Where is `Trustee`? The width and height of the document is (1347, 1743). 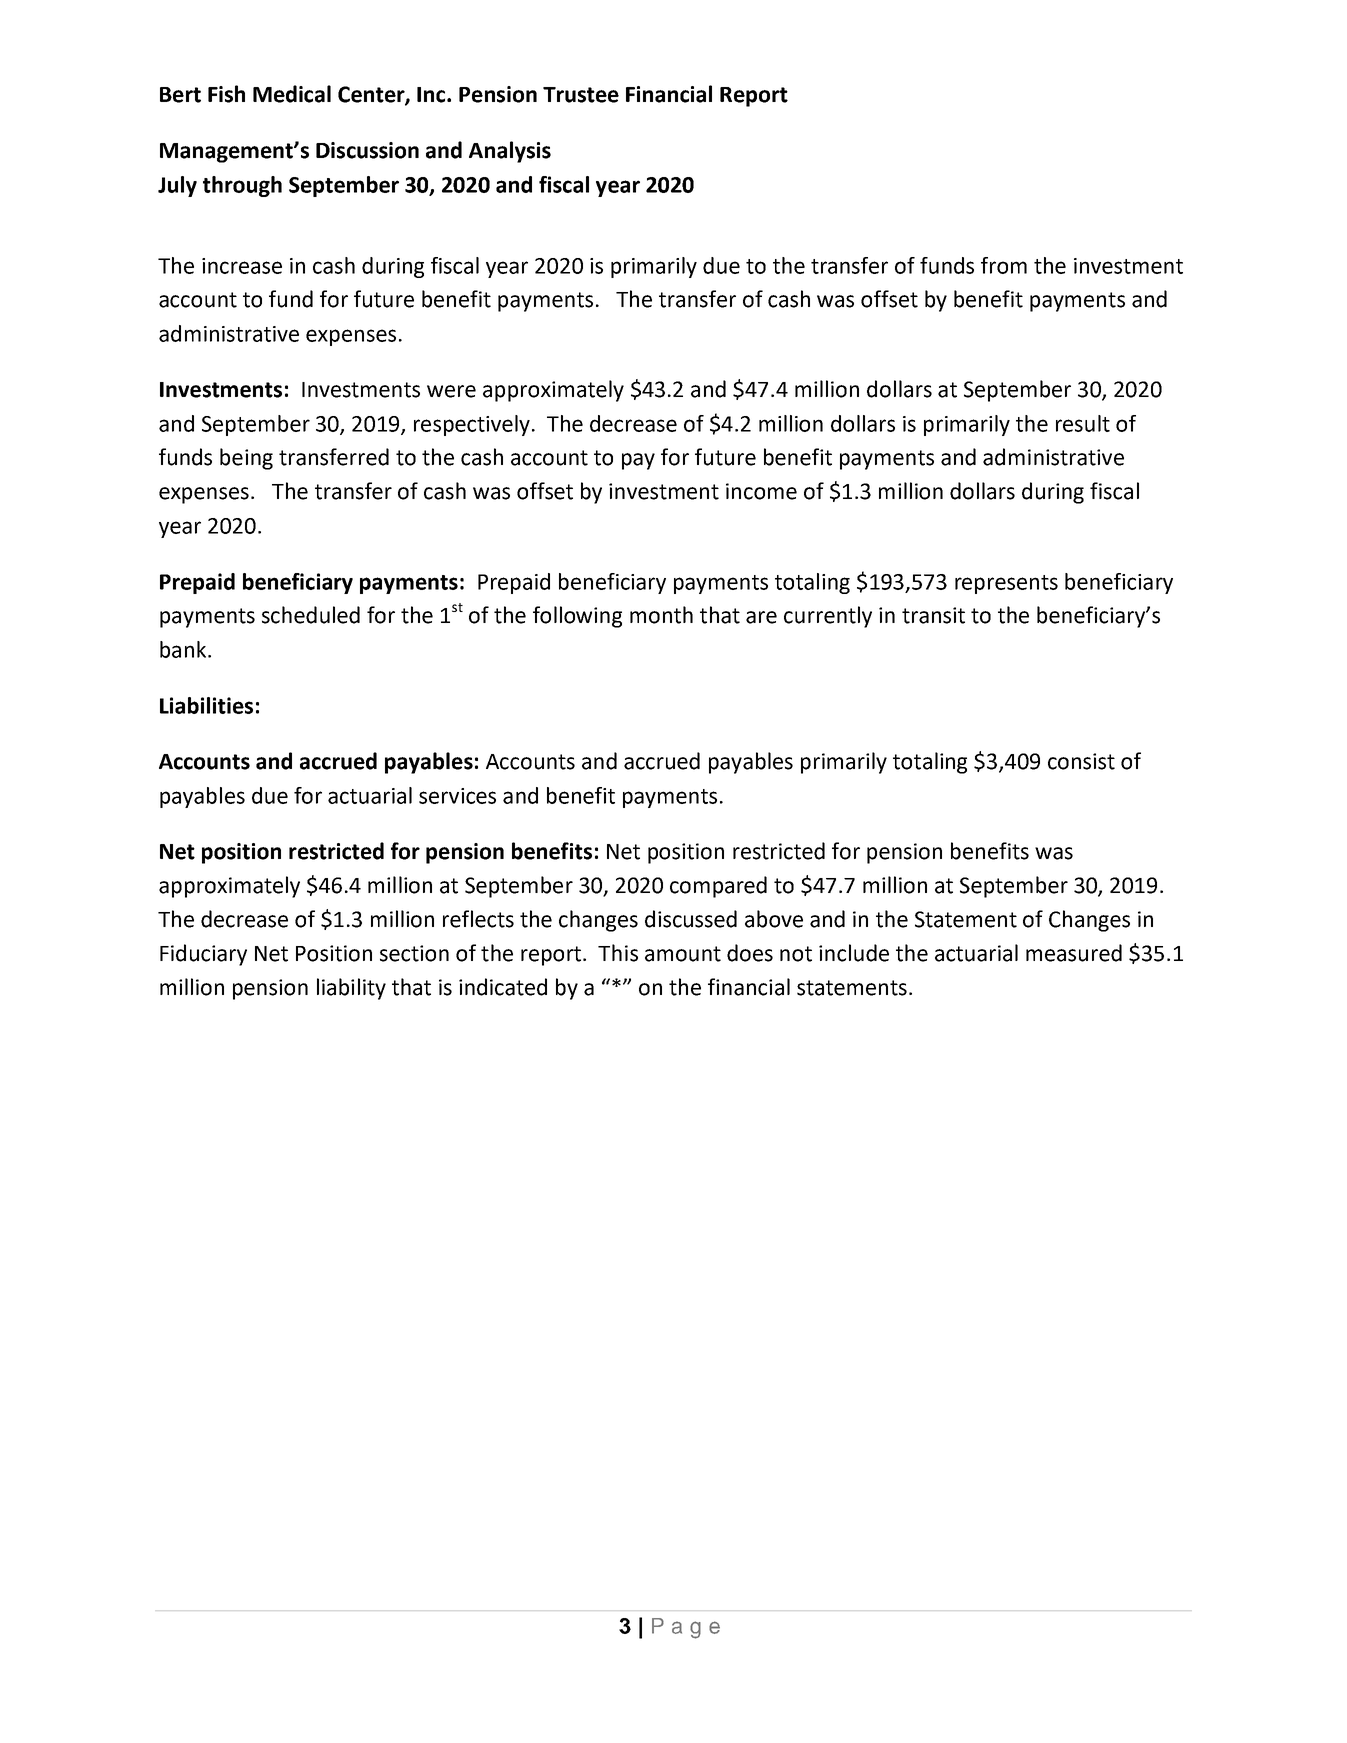
Trustee is located at coordinates (581, 95).
